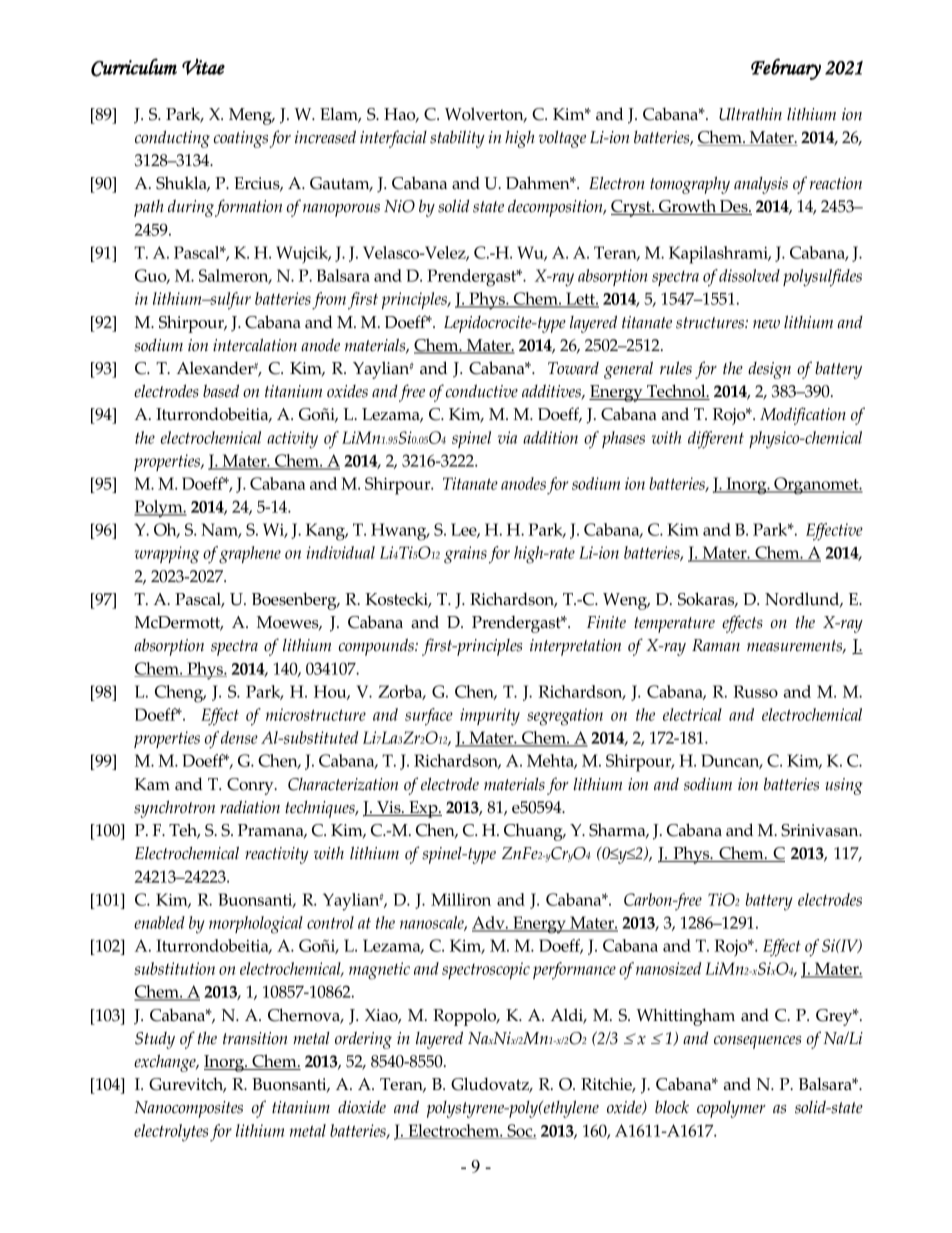  What do you see at coordinates (457, 139) in the page?
I see `stability` at bounding box center [457, 139].
